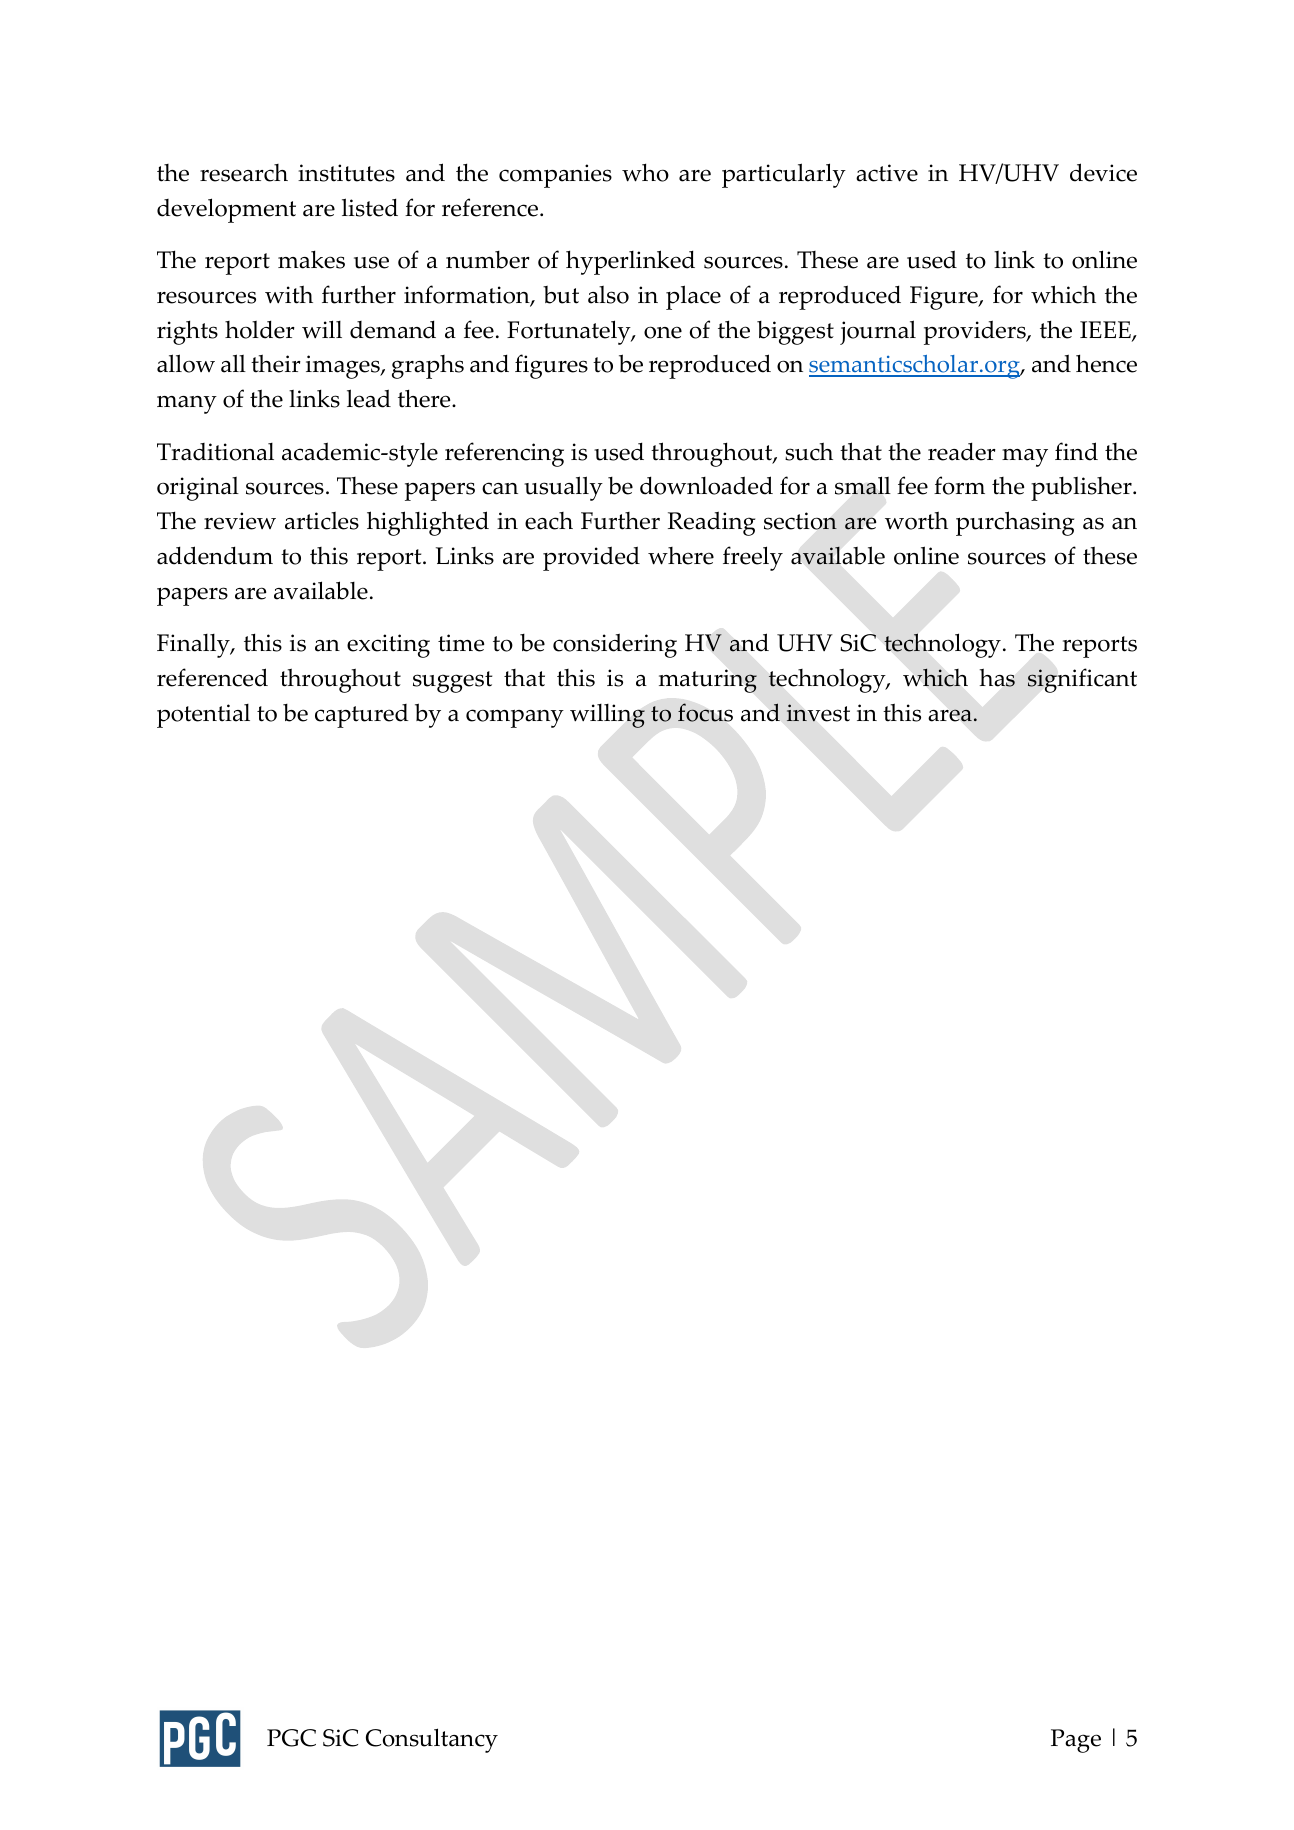 The image size is (1294, 1830). What do you see at coordinates (311, 259) in the screenshot?
I see `makes` at bounding box center [311, 259].
